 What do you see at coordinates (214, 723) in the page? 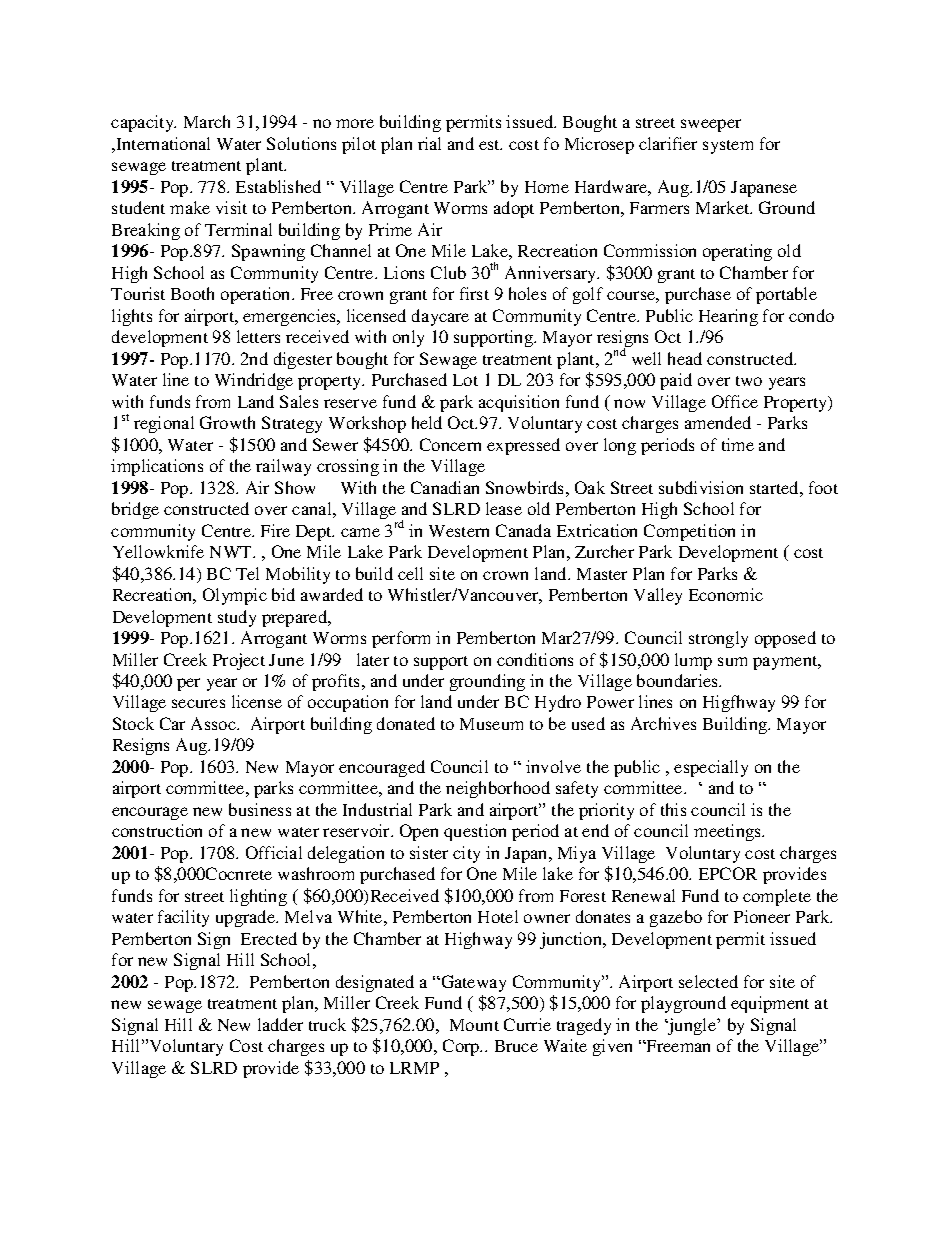
I see `Assoc` at bounding box center [214, 723].
